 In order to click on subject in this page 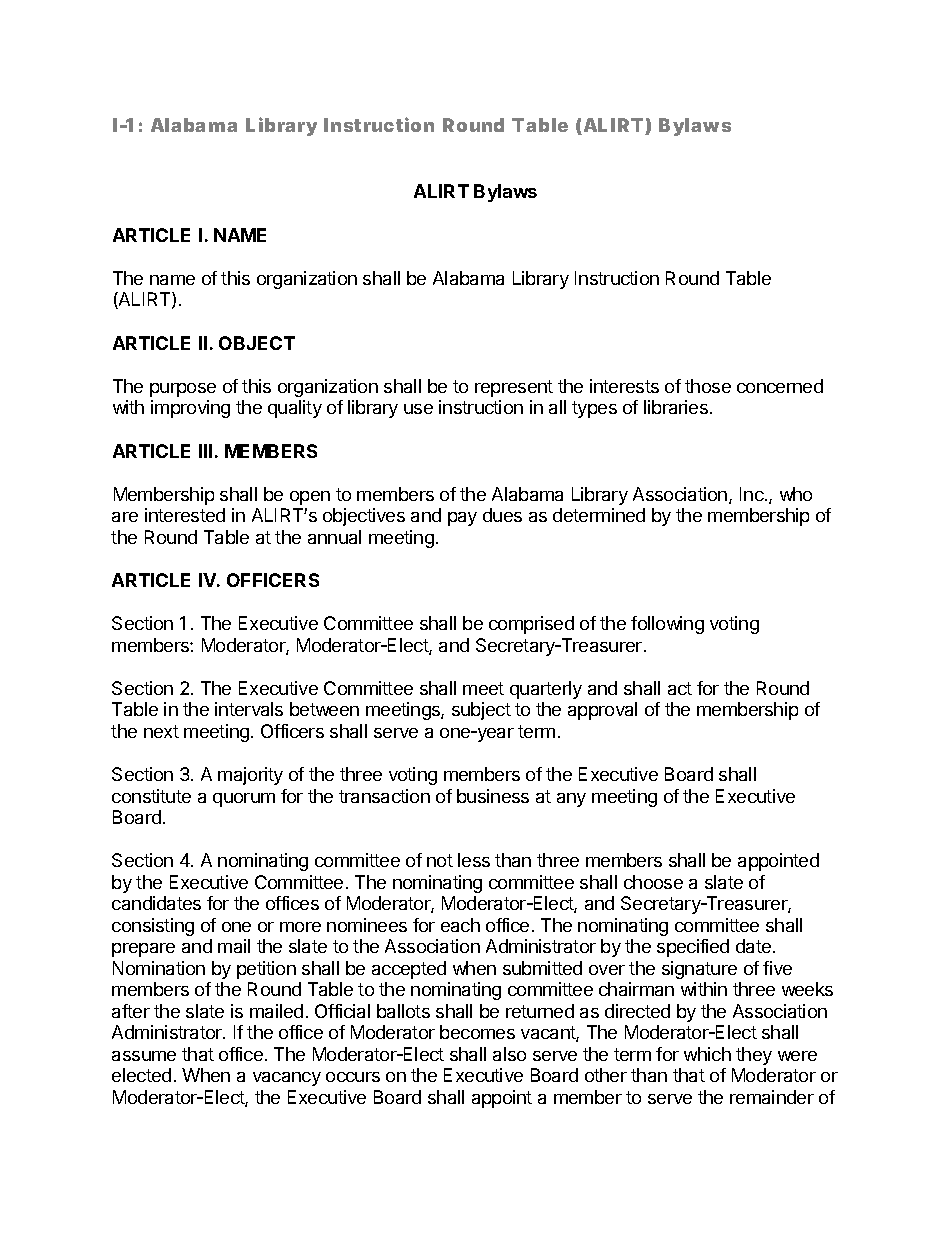, I will do `click(481, 711)`.
